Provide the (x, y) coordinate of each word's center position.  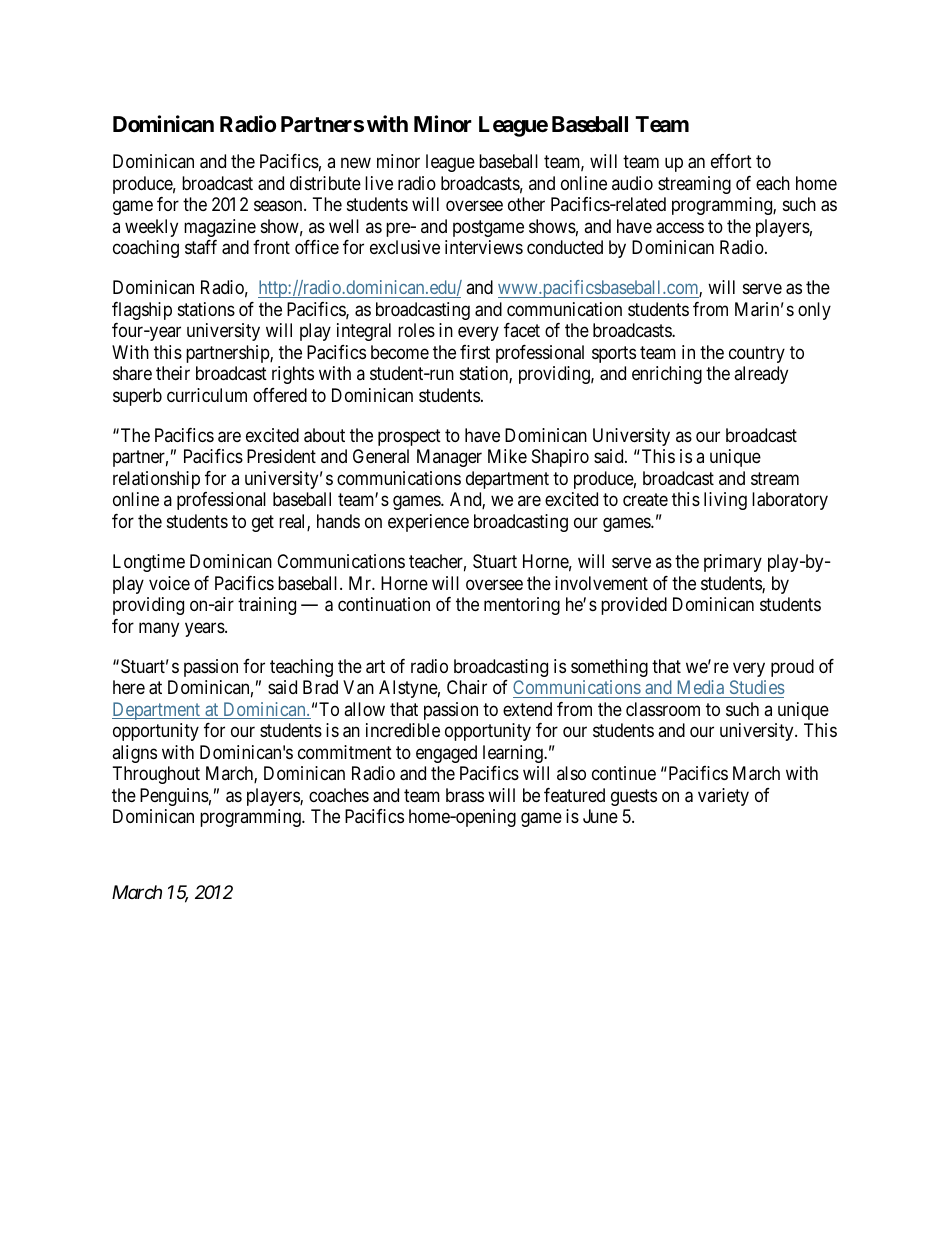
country (757, 354)
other (526, 204)
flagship (142, 311)
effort (731, 161)
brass (465, 795)
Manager (449, 458)
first (475, 352)
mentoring (522, 606)
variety (723, 797)
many (159, 629)
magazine (220, 228)
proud (792, 668)
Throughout (156, 775)
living (725, 501)
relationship (156, 480)
